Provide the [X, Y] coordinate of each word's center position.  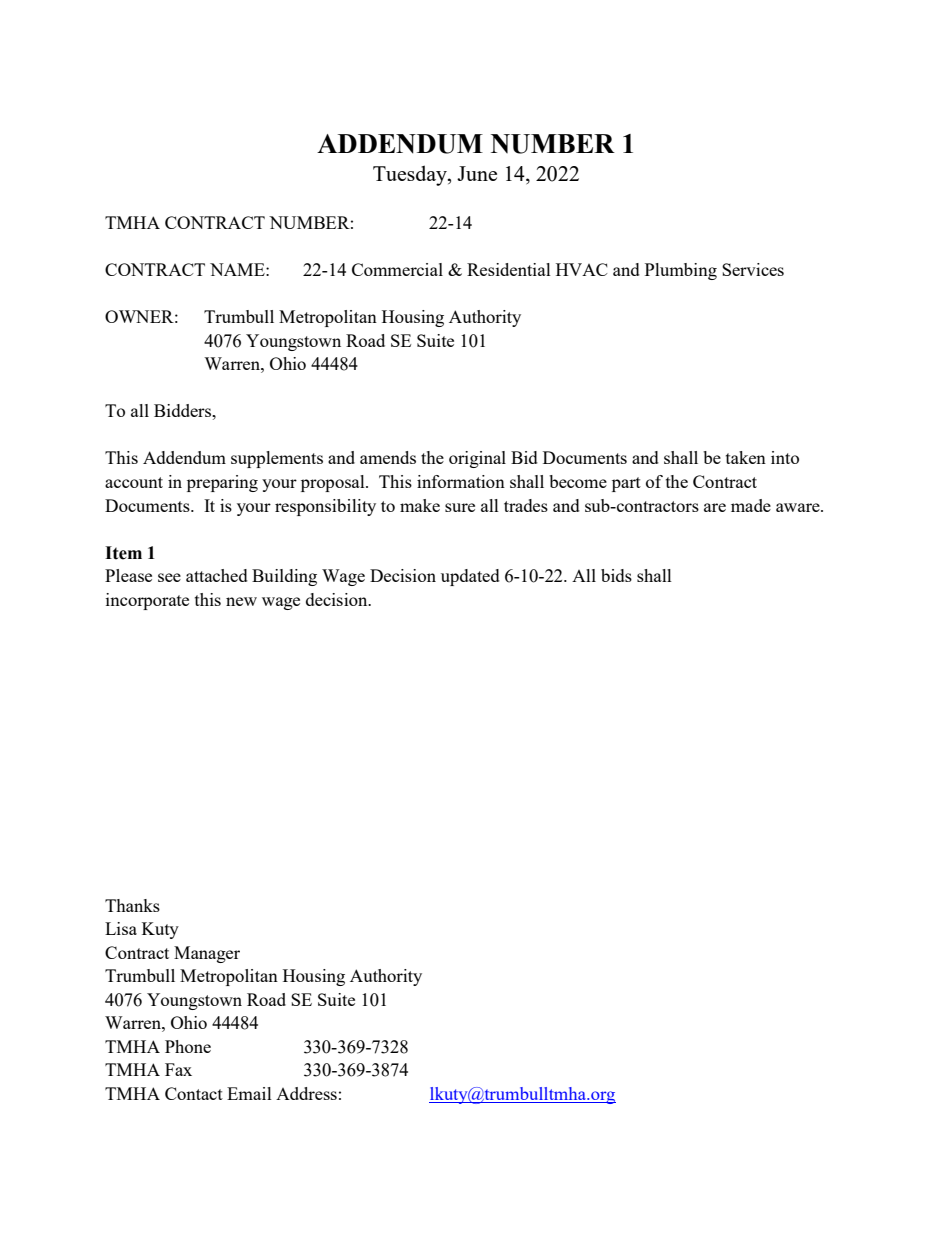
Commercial [397, 269]
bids [616, 575]
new [241, 601]
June [477, 173]
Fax [178, 1069]
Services [753, 269]
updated [470, 577]
